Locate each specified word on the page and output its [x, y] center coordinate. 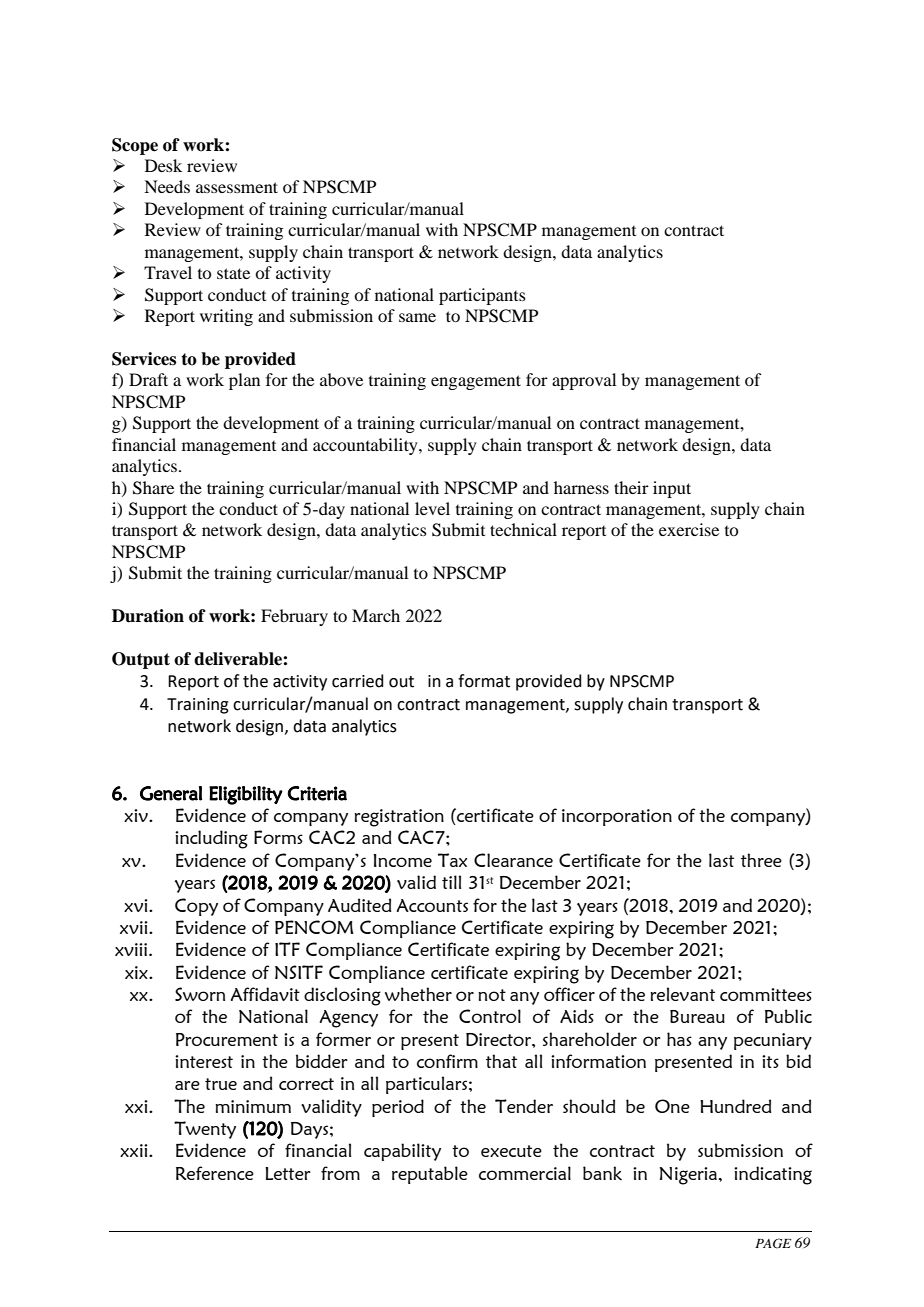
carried [358, 681]
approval [584, 381]
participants [482, 296]
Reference [215, 1173]
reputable [430, 1175]
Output [141, 660]
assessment [237, 187]
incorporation [617, 817]
